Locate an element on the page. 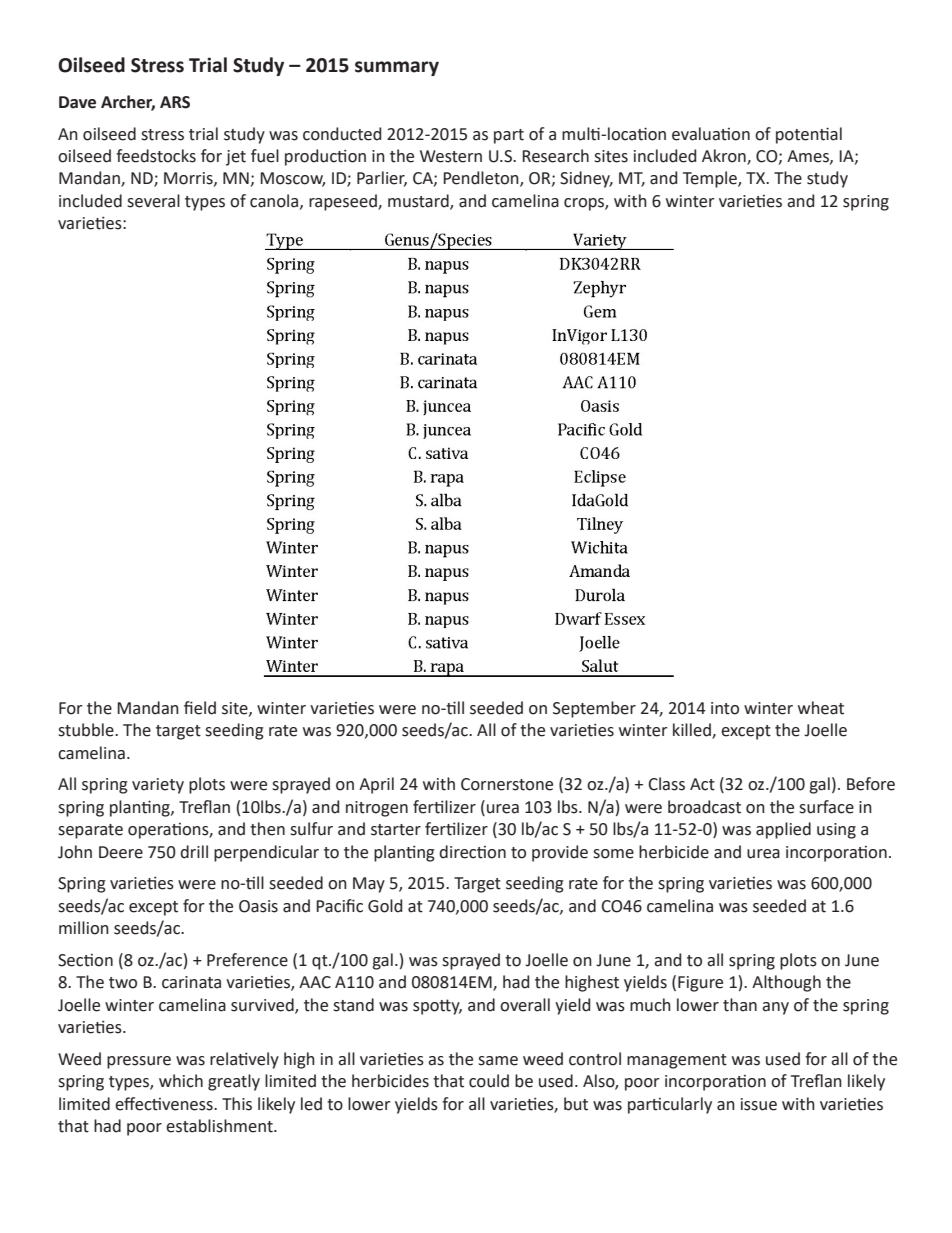  stubble is located at coordinates (87, 730).
